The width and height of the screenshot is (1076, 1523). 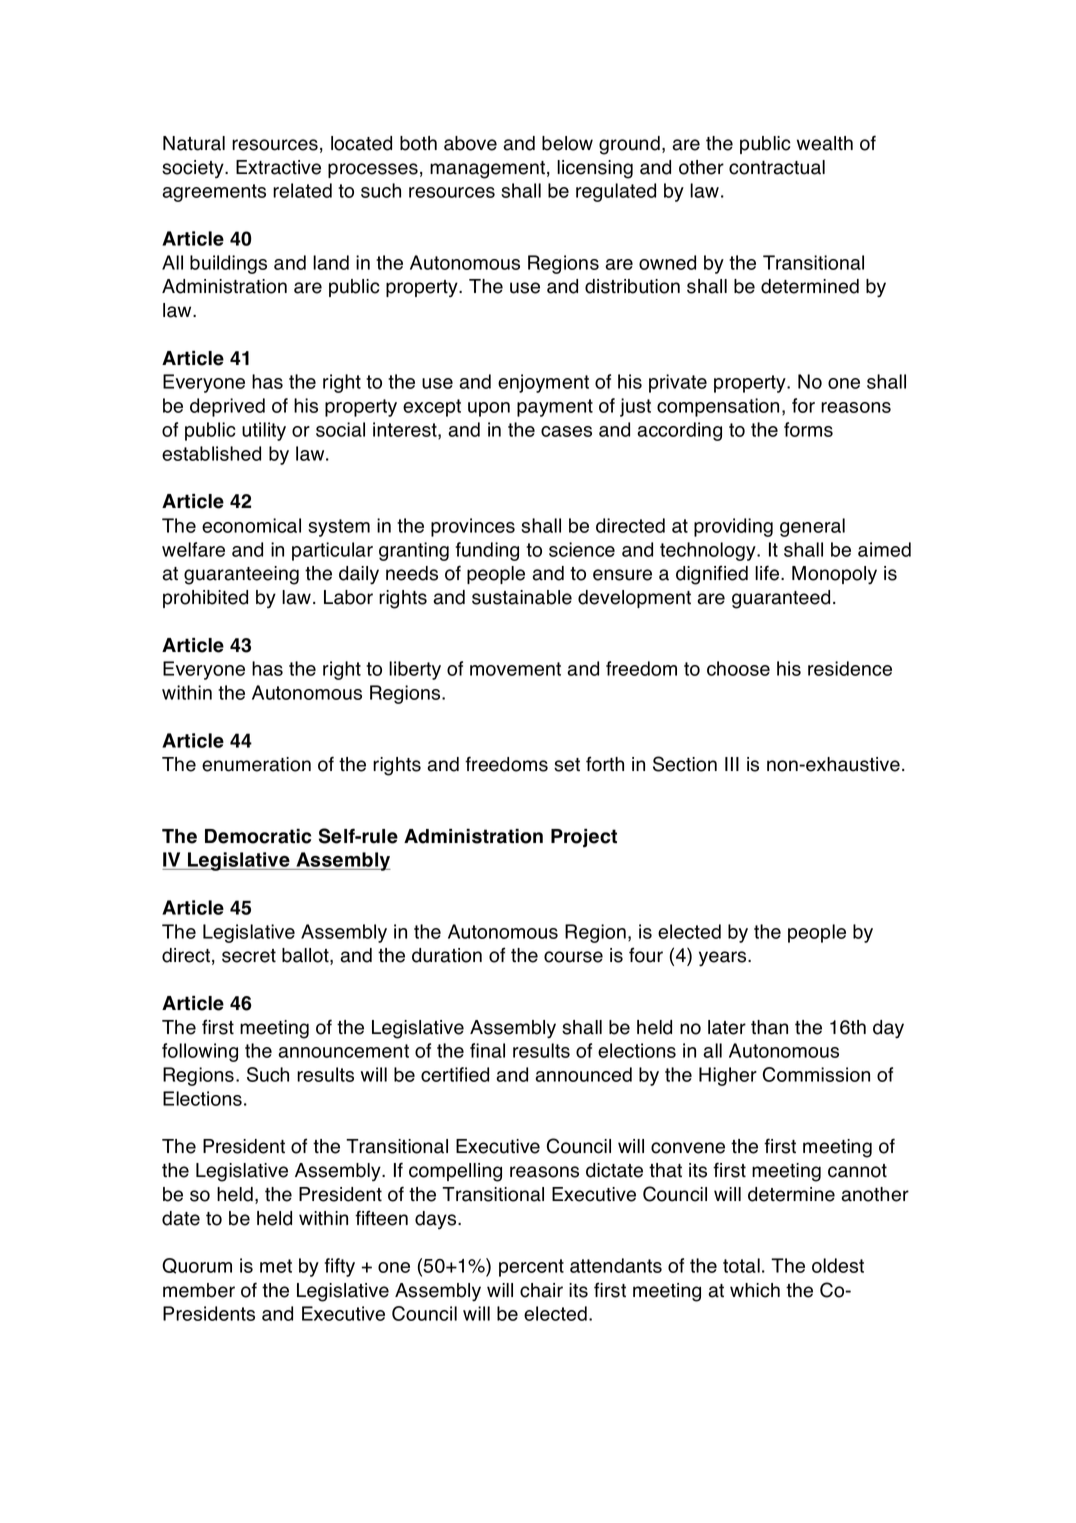 I want to click on contractual, so click(x=777, y=167).
